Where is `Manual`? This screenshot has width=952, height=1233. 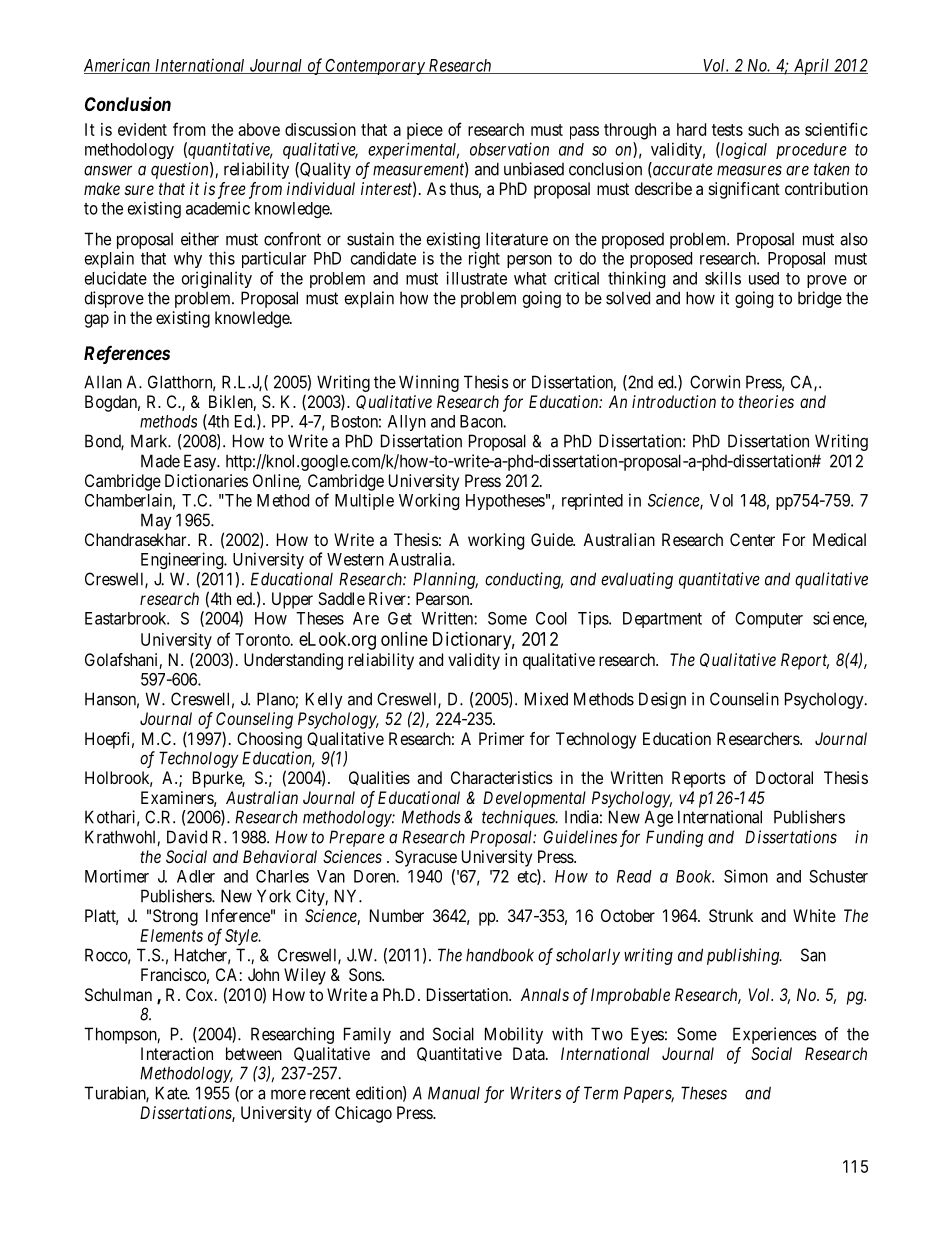
Manual is located at coordinates (454, 1093).
